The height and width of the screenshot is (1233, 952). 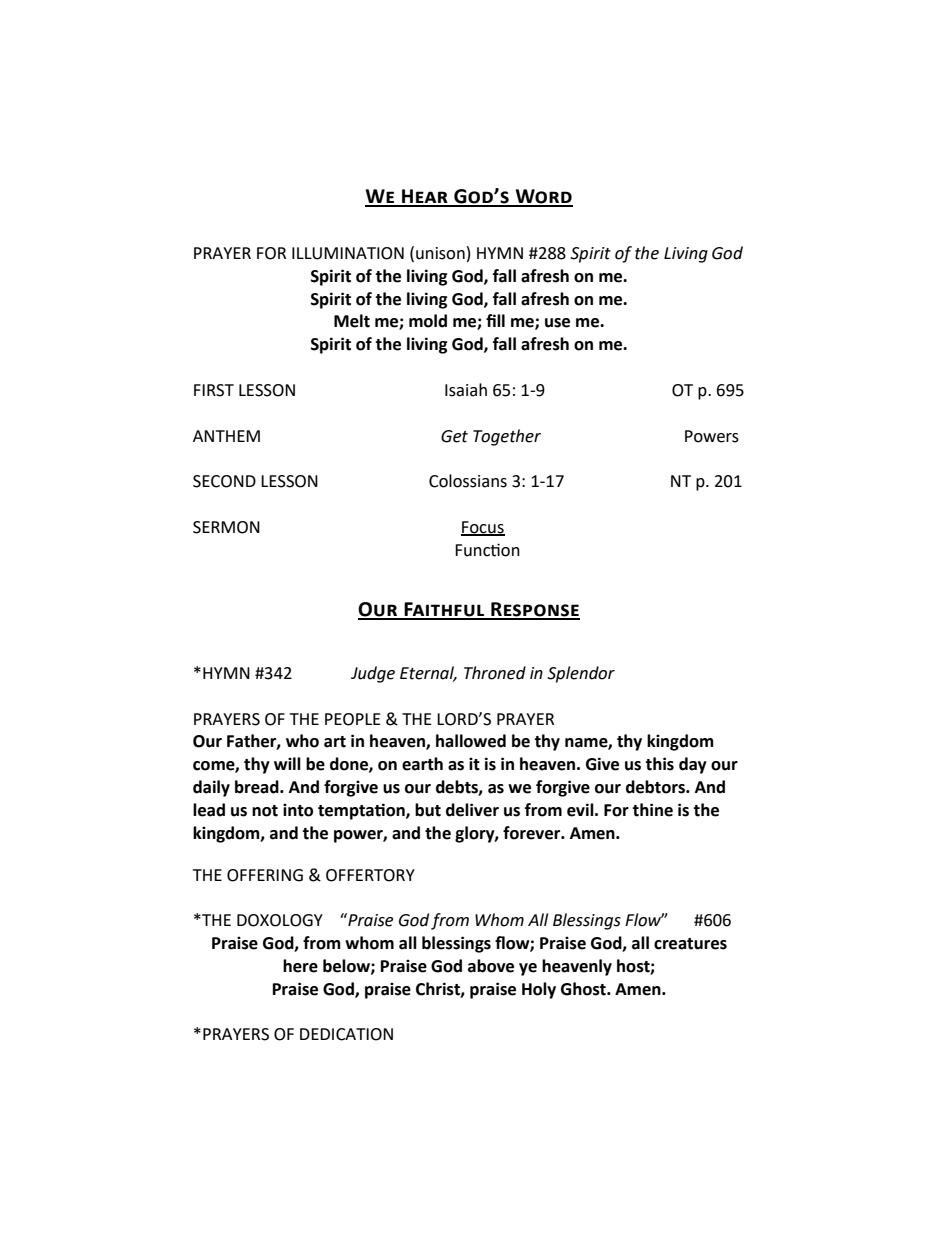 I want to click on here, so click(x=300, y=966).
